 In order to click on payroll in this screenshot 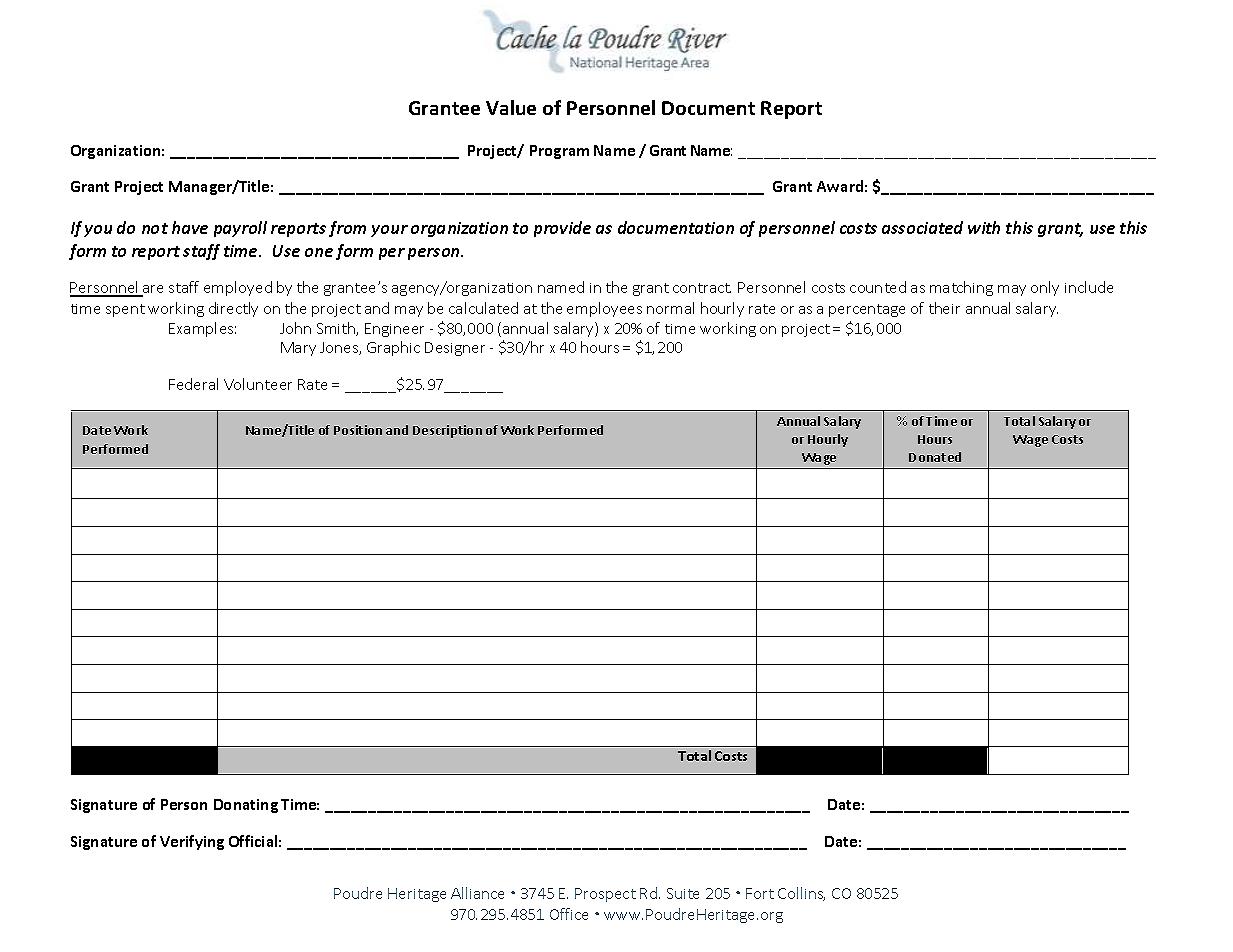, I will do `click(240, 229)`.
